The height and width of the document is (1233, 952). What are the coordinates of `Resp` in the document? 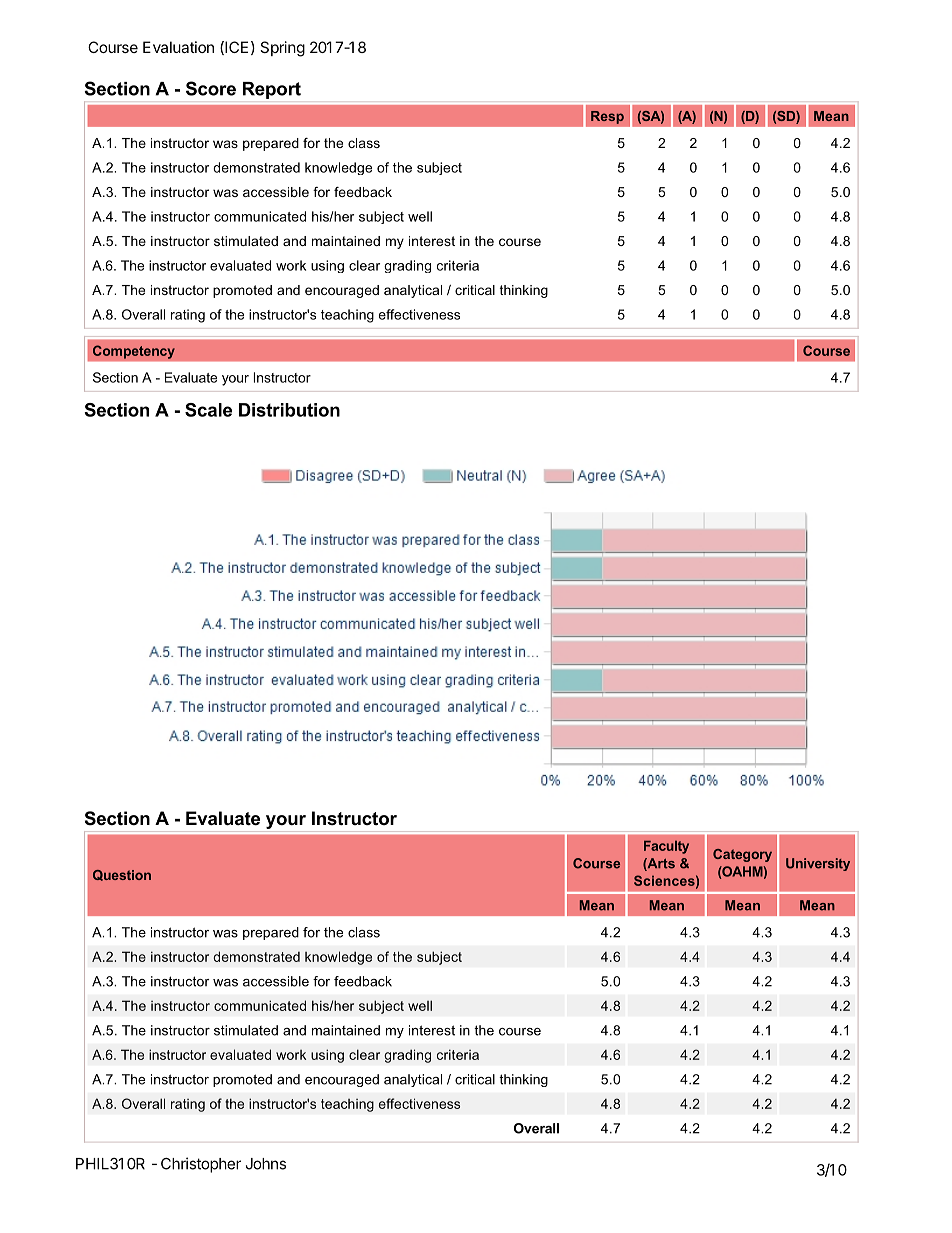 It's located at (607, 117).
